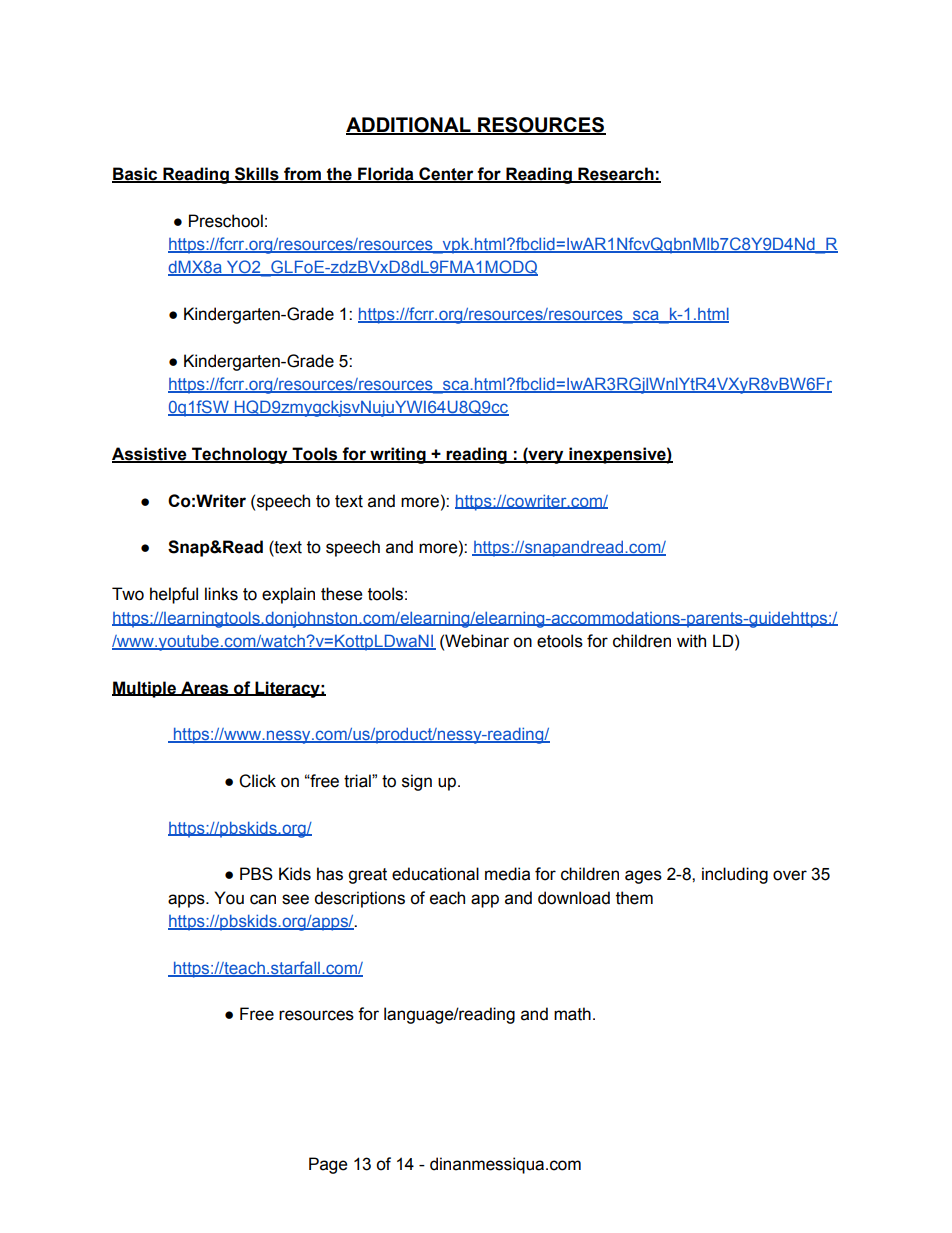  Describe the element at coordinates (341, 594) in the image. I see `these` at that location.
